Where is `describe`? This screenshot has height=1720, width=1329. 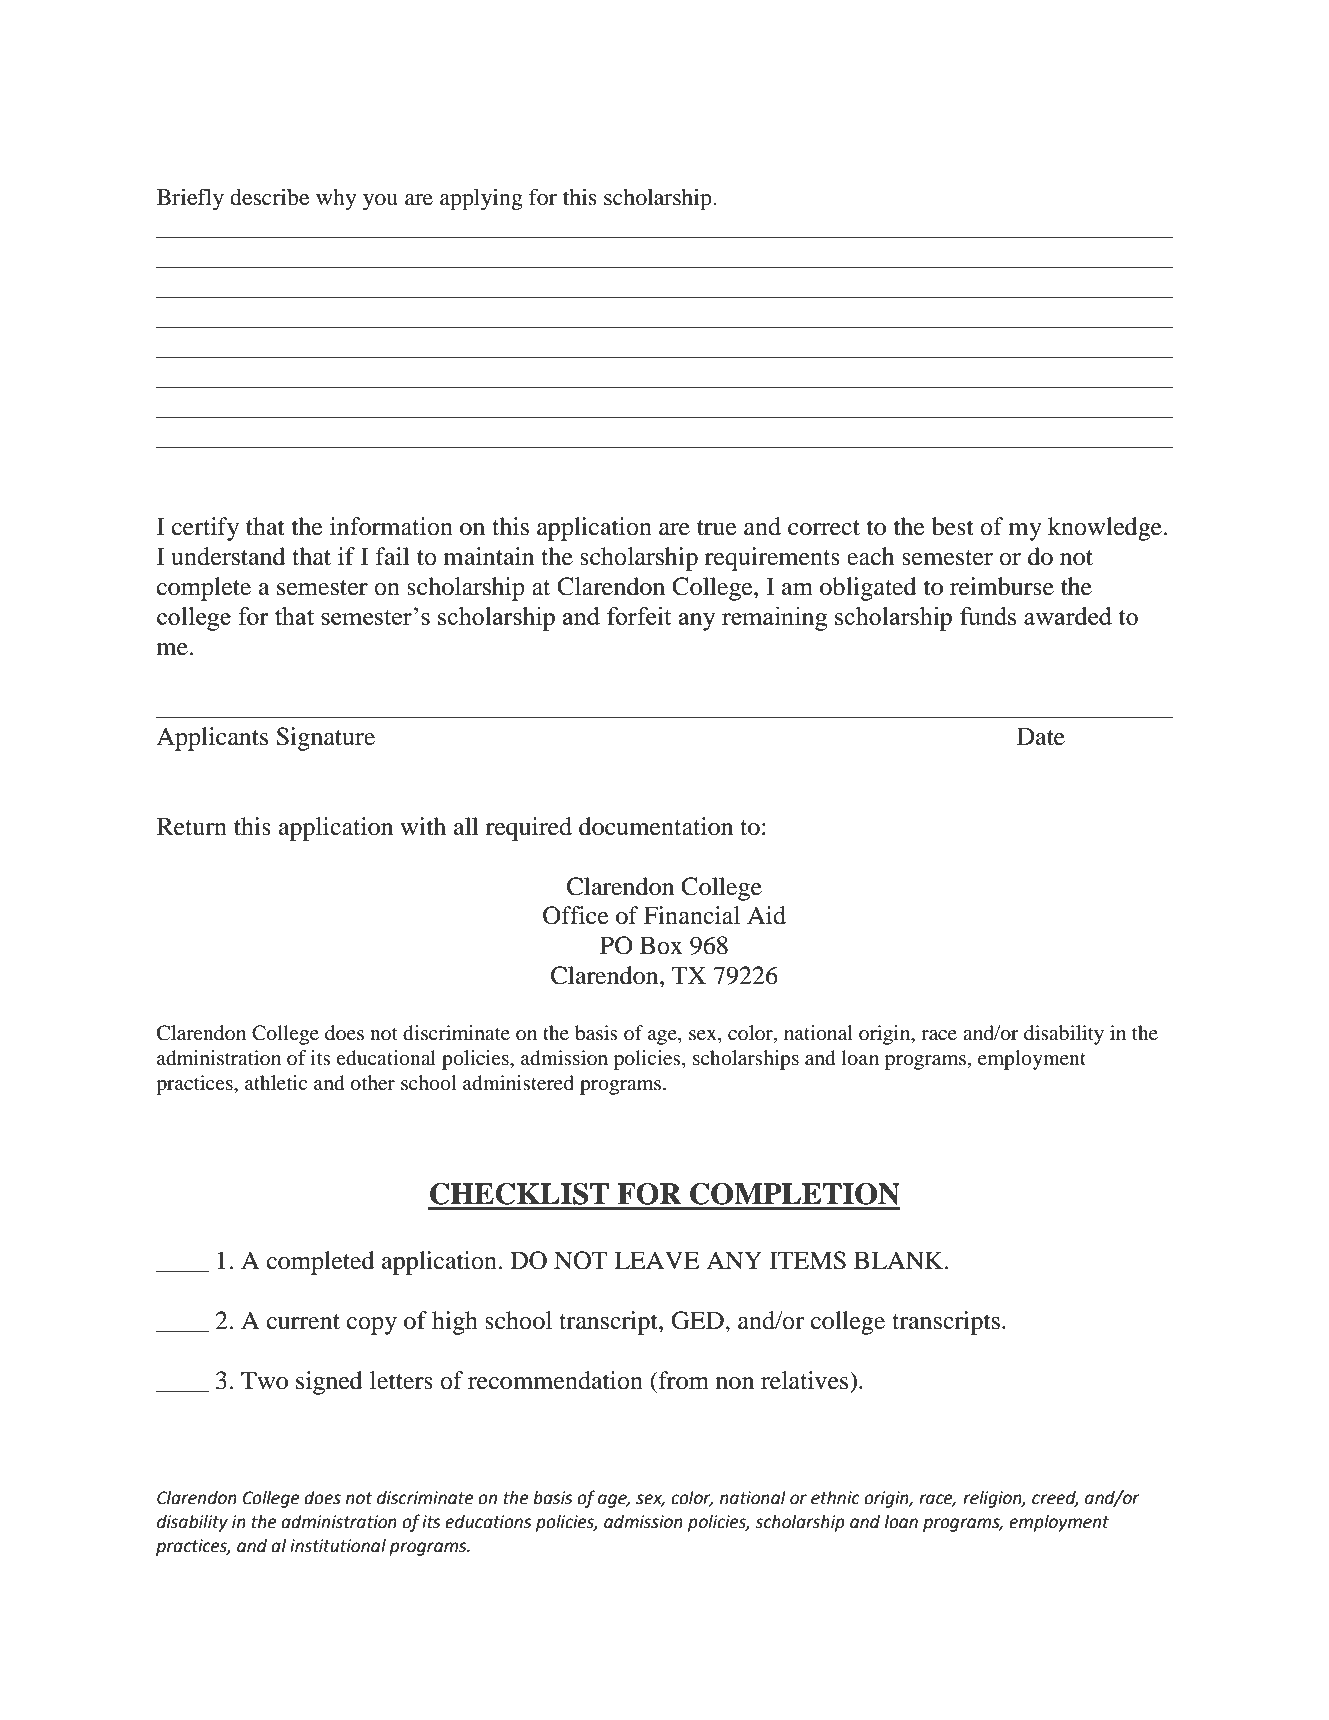 describe is located at coordinates (269, 197).
